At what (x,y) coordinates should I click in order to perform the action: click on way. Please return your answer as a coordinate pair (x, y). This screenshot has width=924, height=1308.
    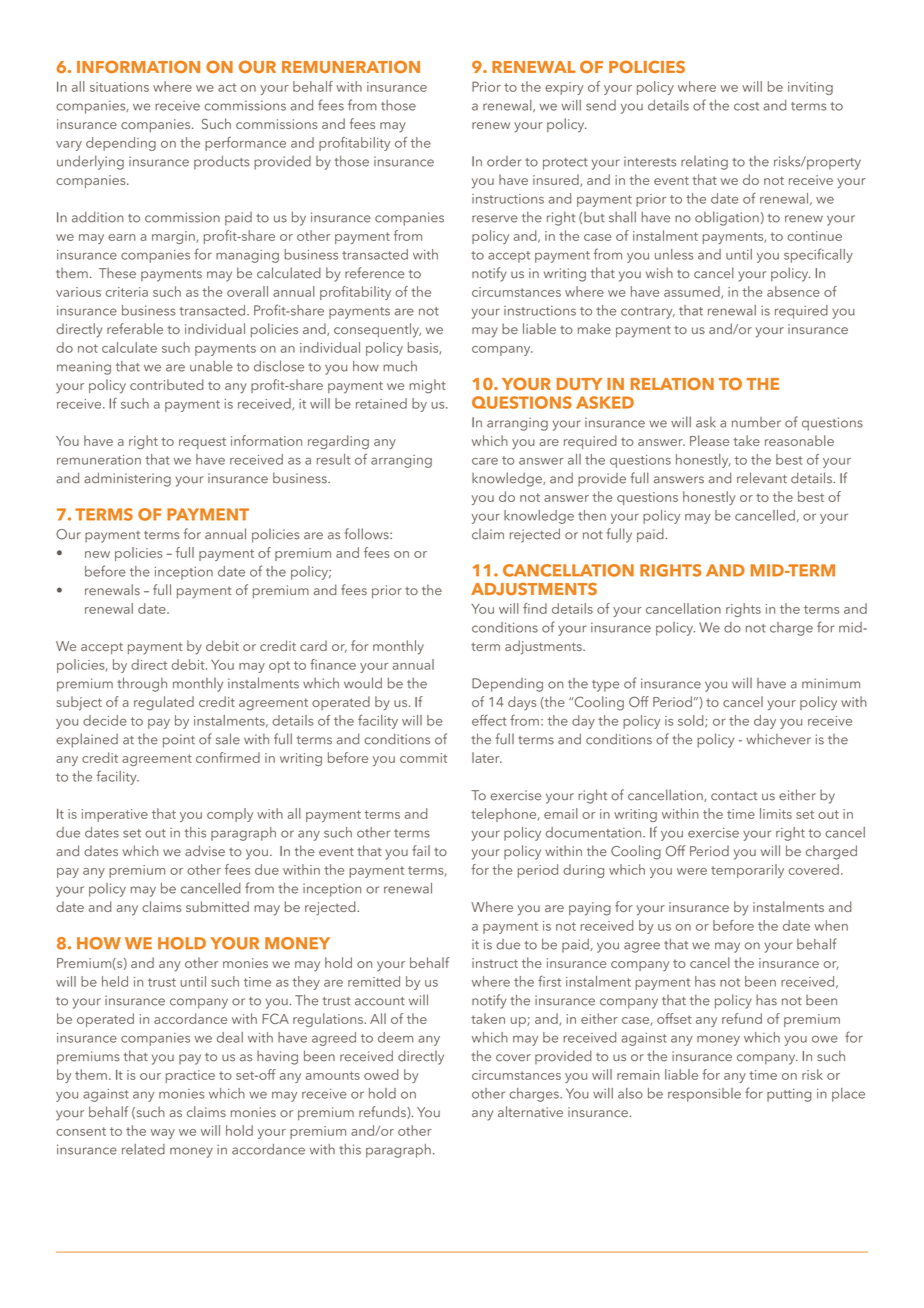
    Looking at the image, I should click on (163, 1134).
